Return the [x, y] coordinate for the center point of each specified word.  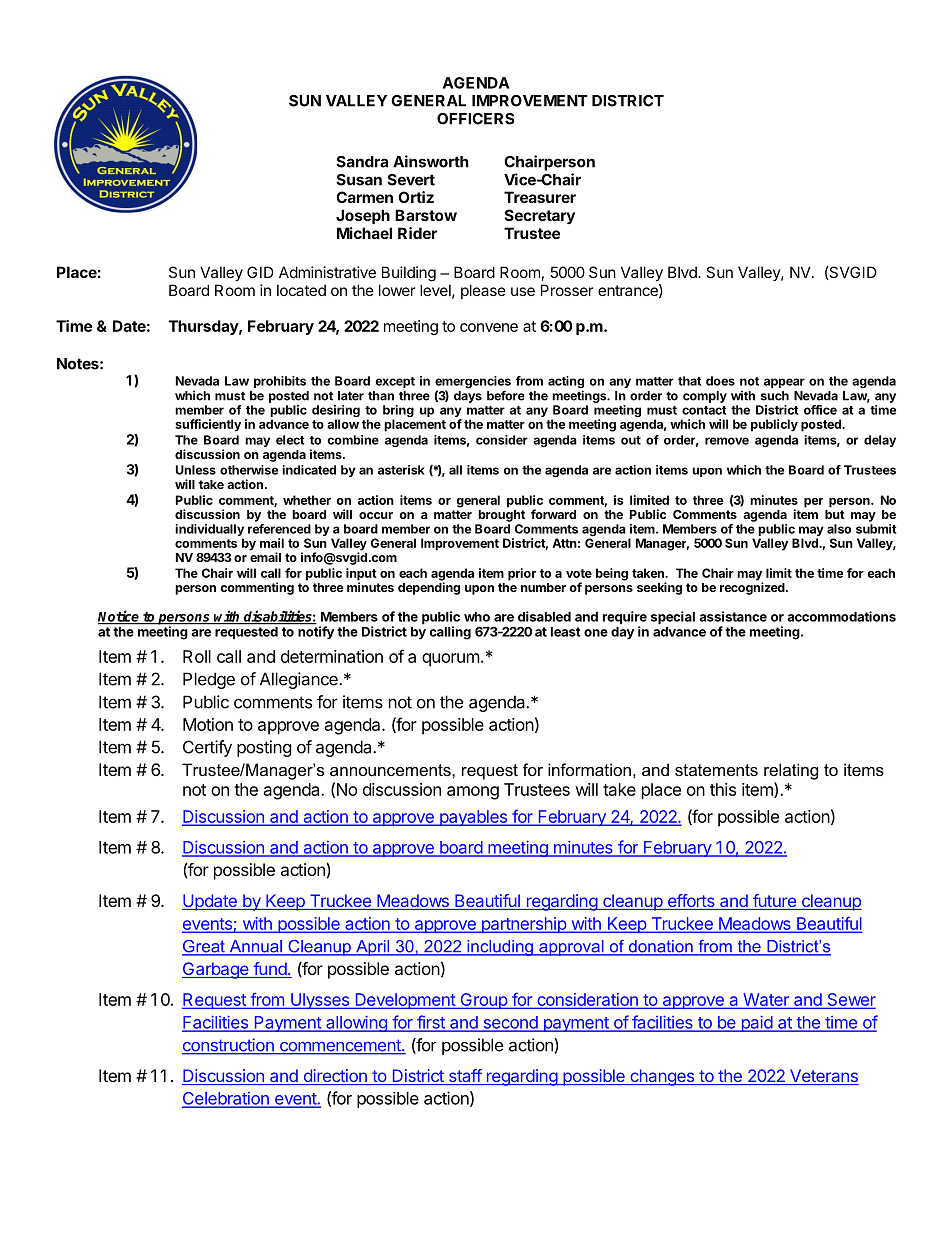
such [775, 396]
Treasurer [540, 197]
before [505, 395]
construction [229, 1046]
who [477, 617]
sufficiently [208, 425]
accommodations [841, 616]
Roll [197, 656]
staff [464, 1077]
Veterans [823, 1077]
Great [204, 947]
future [774, 902]
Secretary [540, 216]
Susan [359, 180]
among [473, 793]
